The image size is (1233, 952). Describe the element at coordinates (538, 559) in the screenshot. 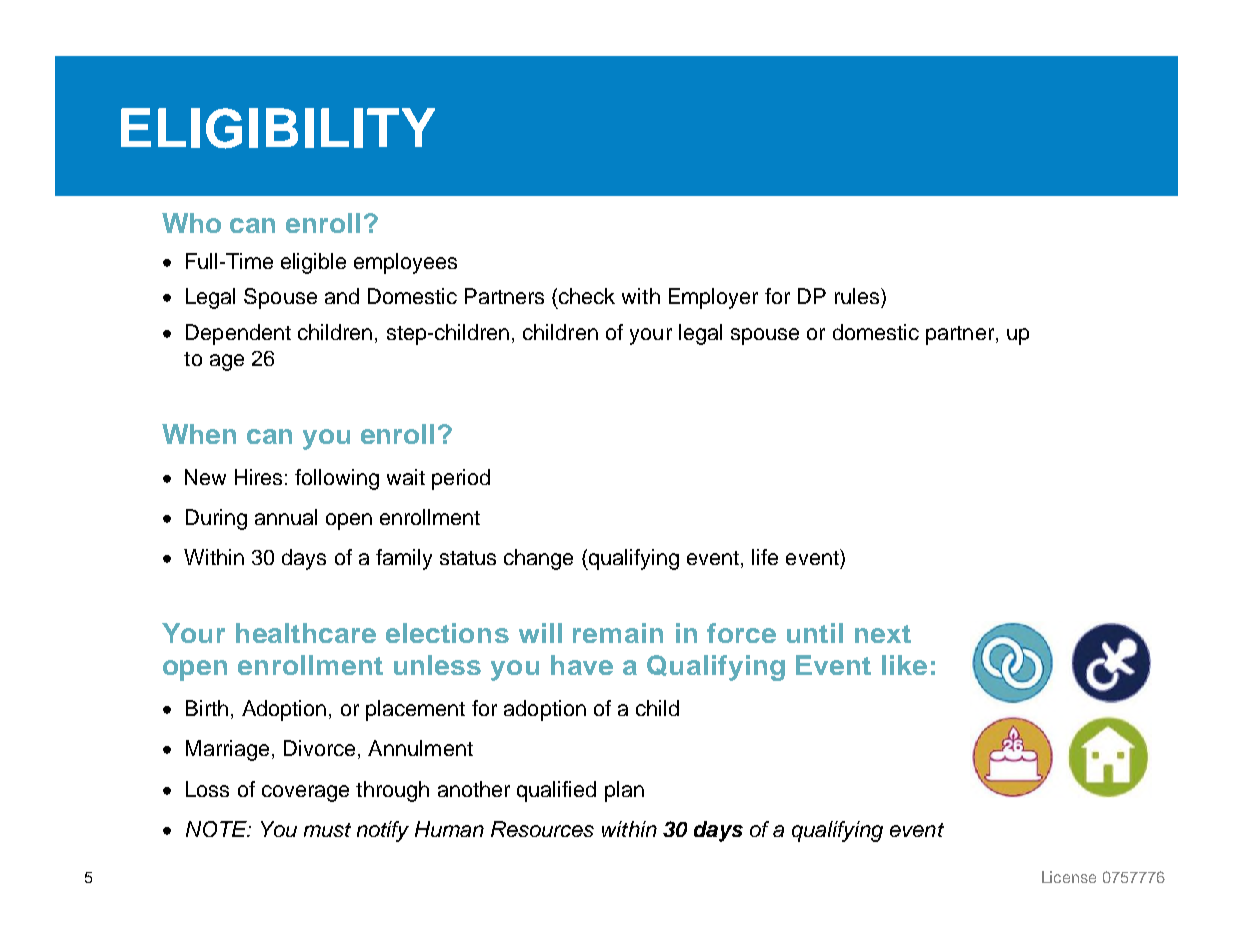

I see `change` at that location.
